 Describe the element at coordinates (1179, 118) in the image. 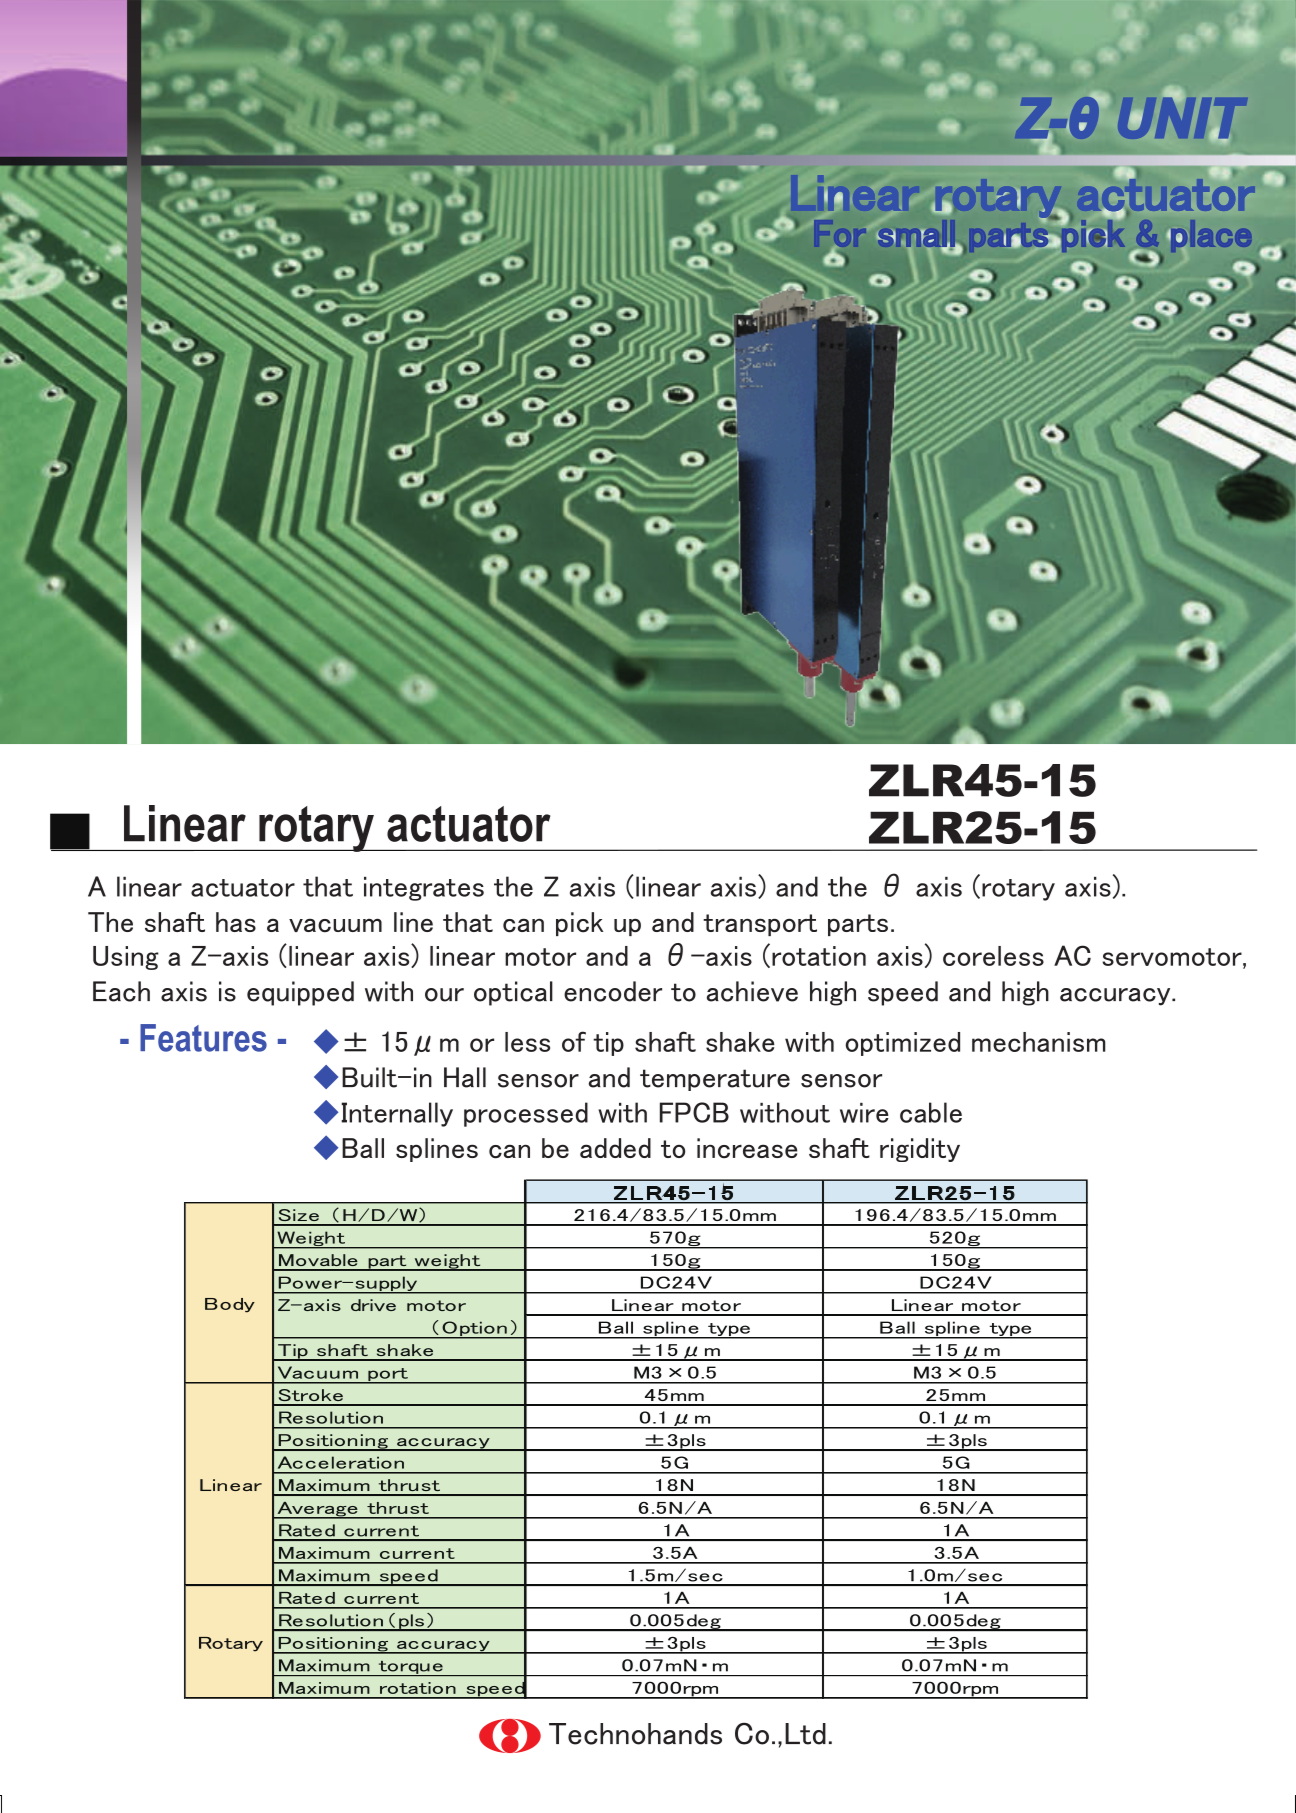

I see `UNIT` at that location.
